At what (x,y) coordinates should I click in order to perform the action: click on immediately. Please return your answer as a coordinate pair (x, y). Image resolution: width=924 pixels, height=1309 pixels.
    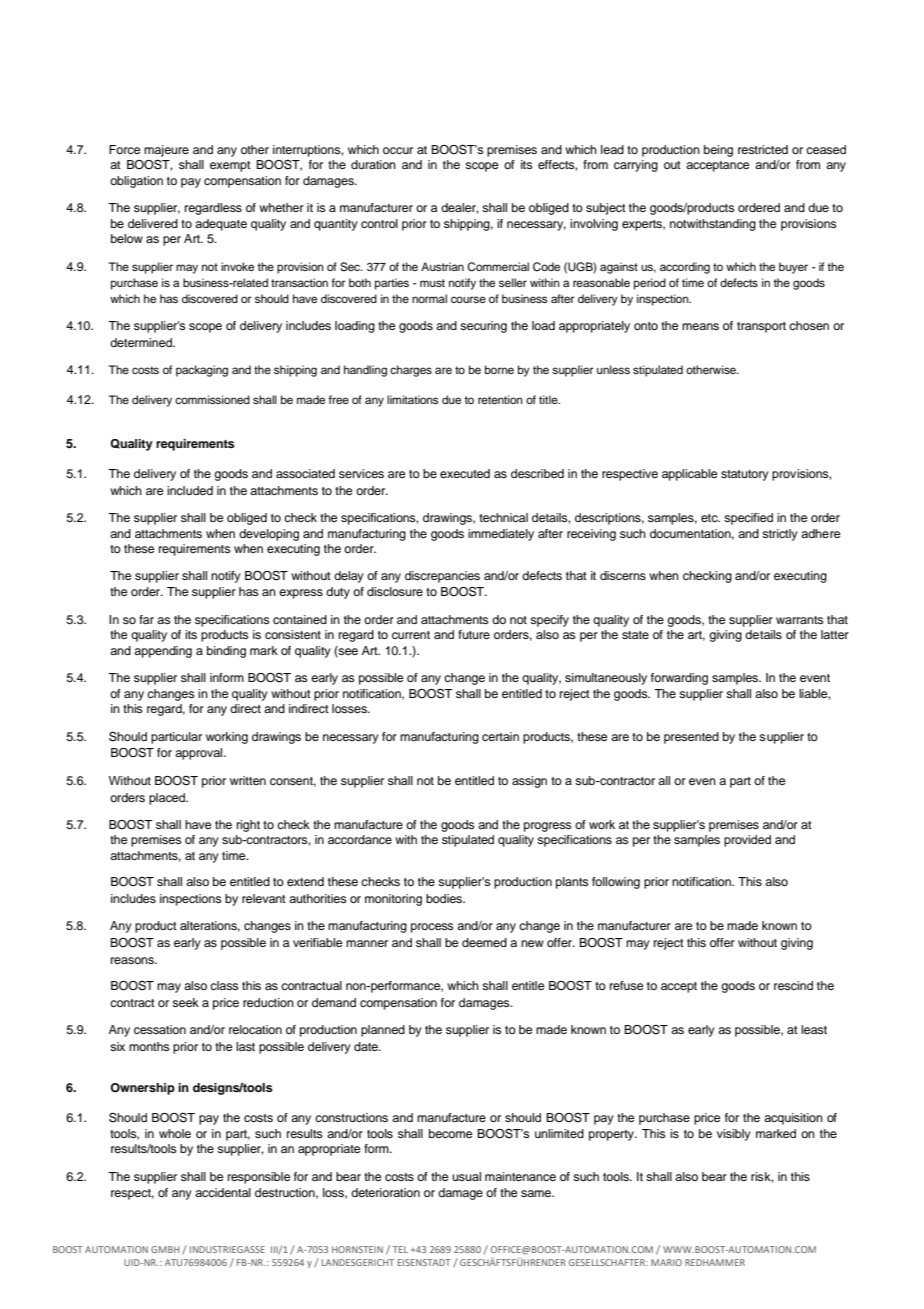
    Looking at the image, I should click on (501, 535).
